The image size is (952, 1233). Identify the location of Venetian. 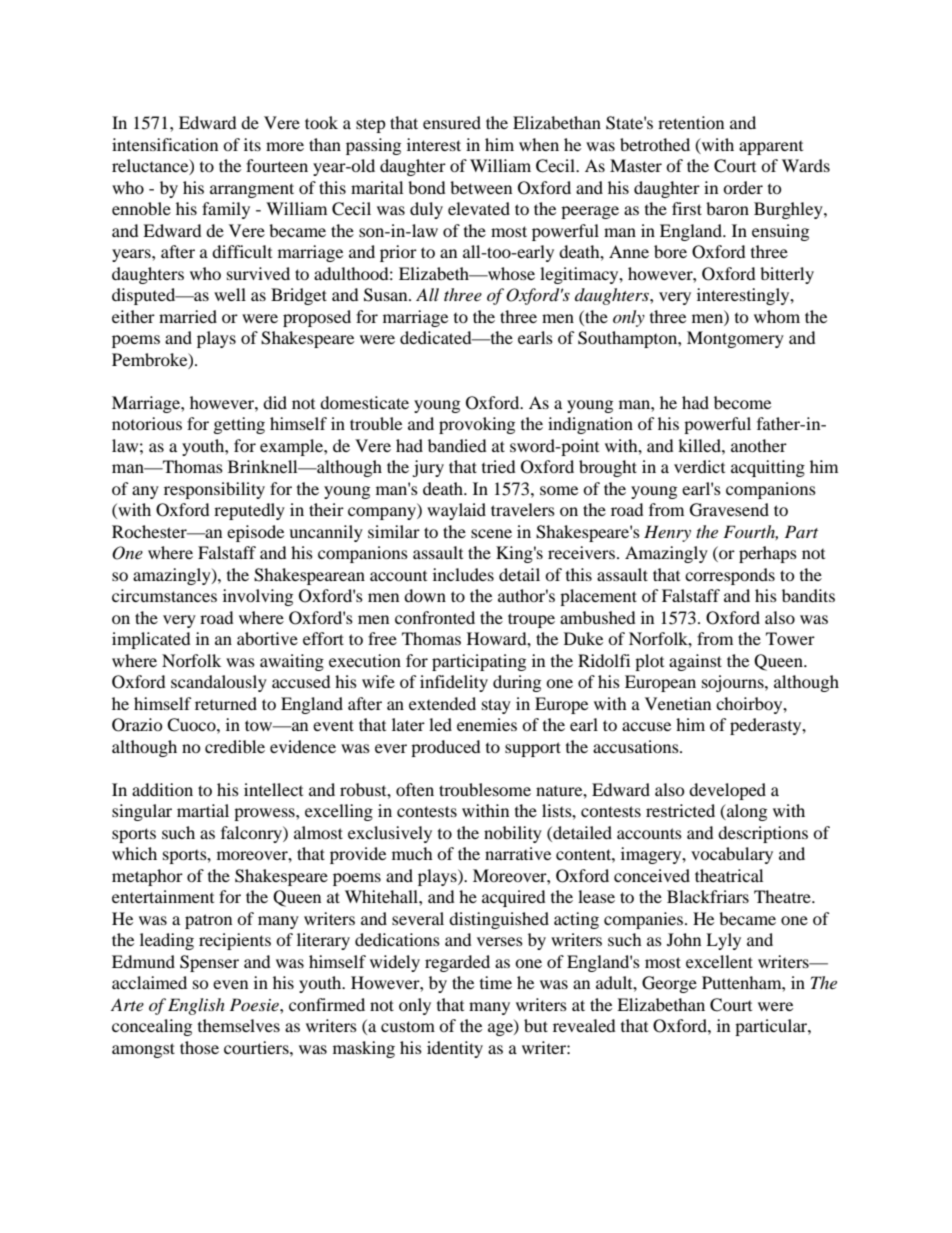
(678, 703).
